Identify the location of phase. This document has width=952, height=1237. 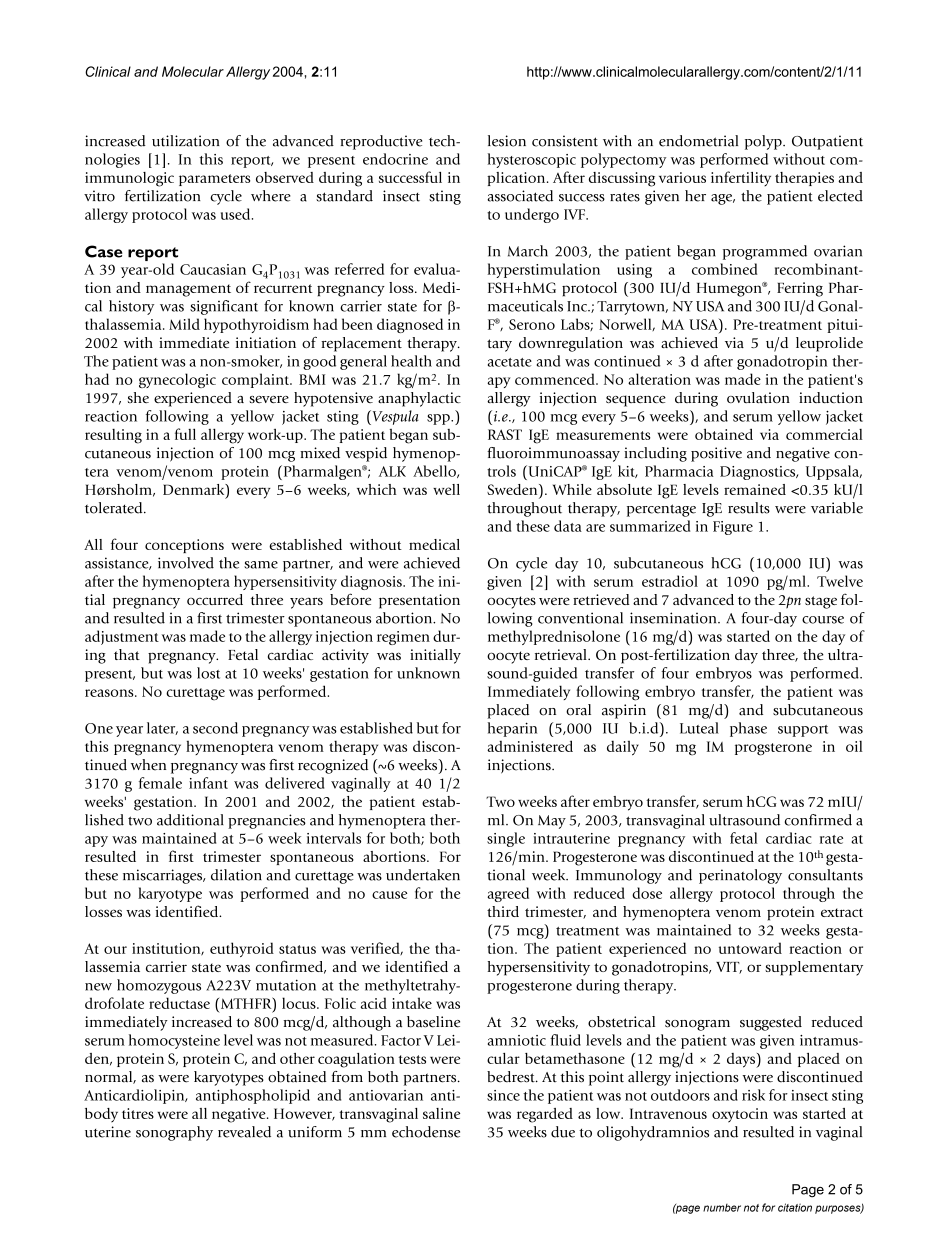
(748, 729).
